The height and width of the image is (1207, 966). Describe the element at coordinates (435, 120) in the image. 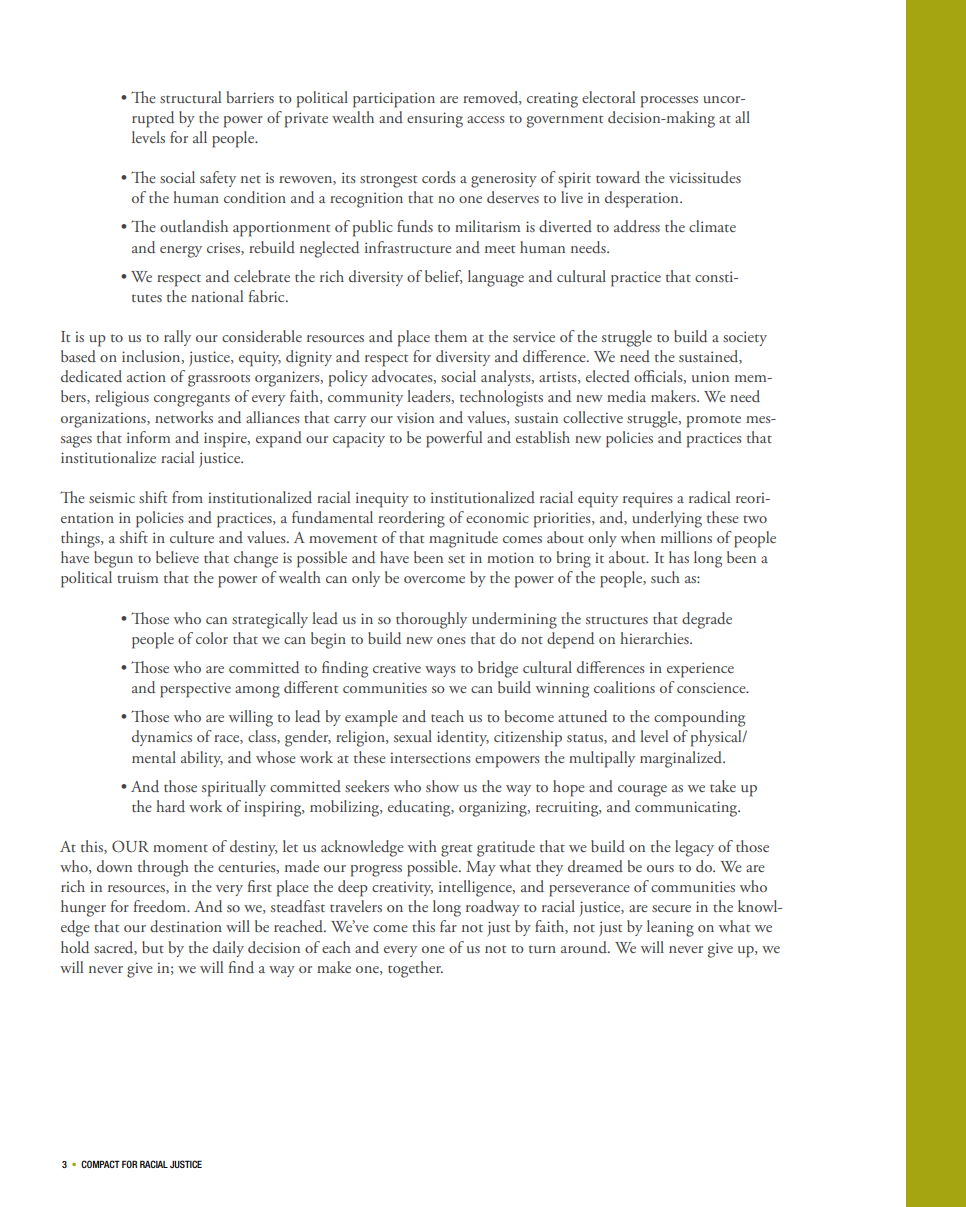

I see `ensuring` at that location.
